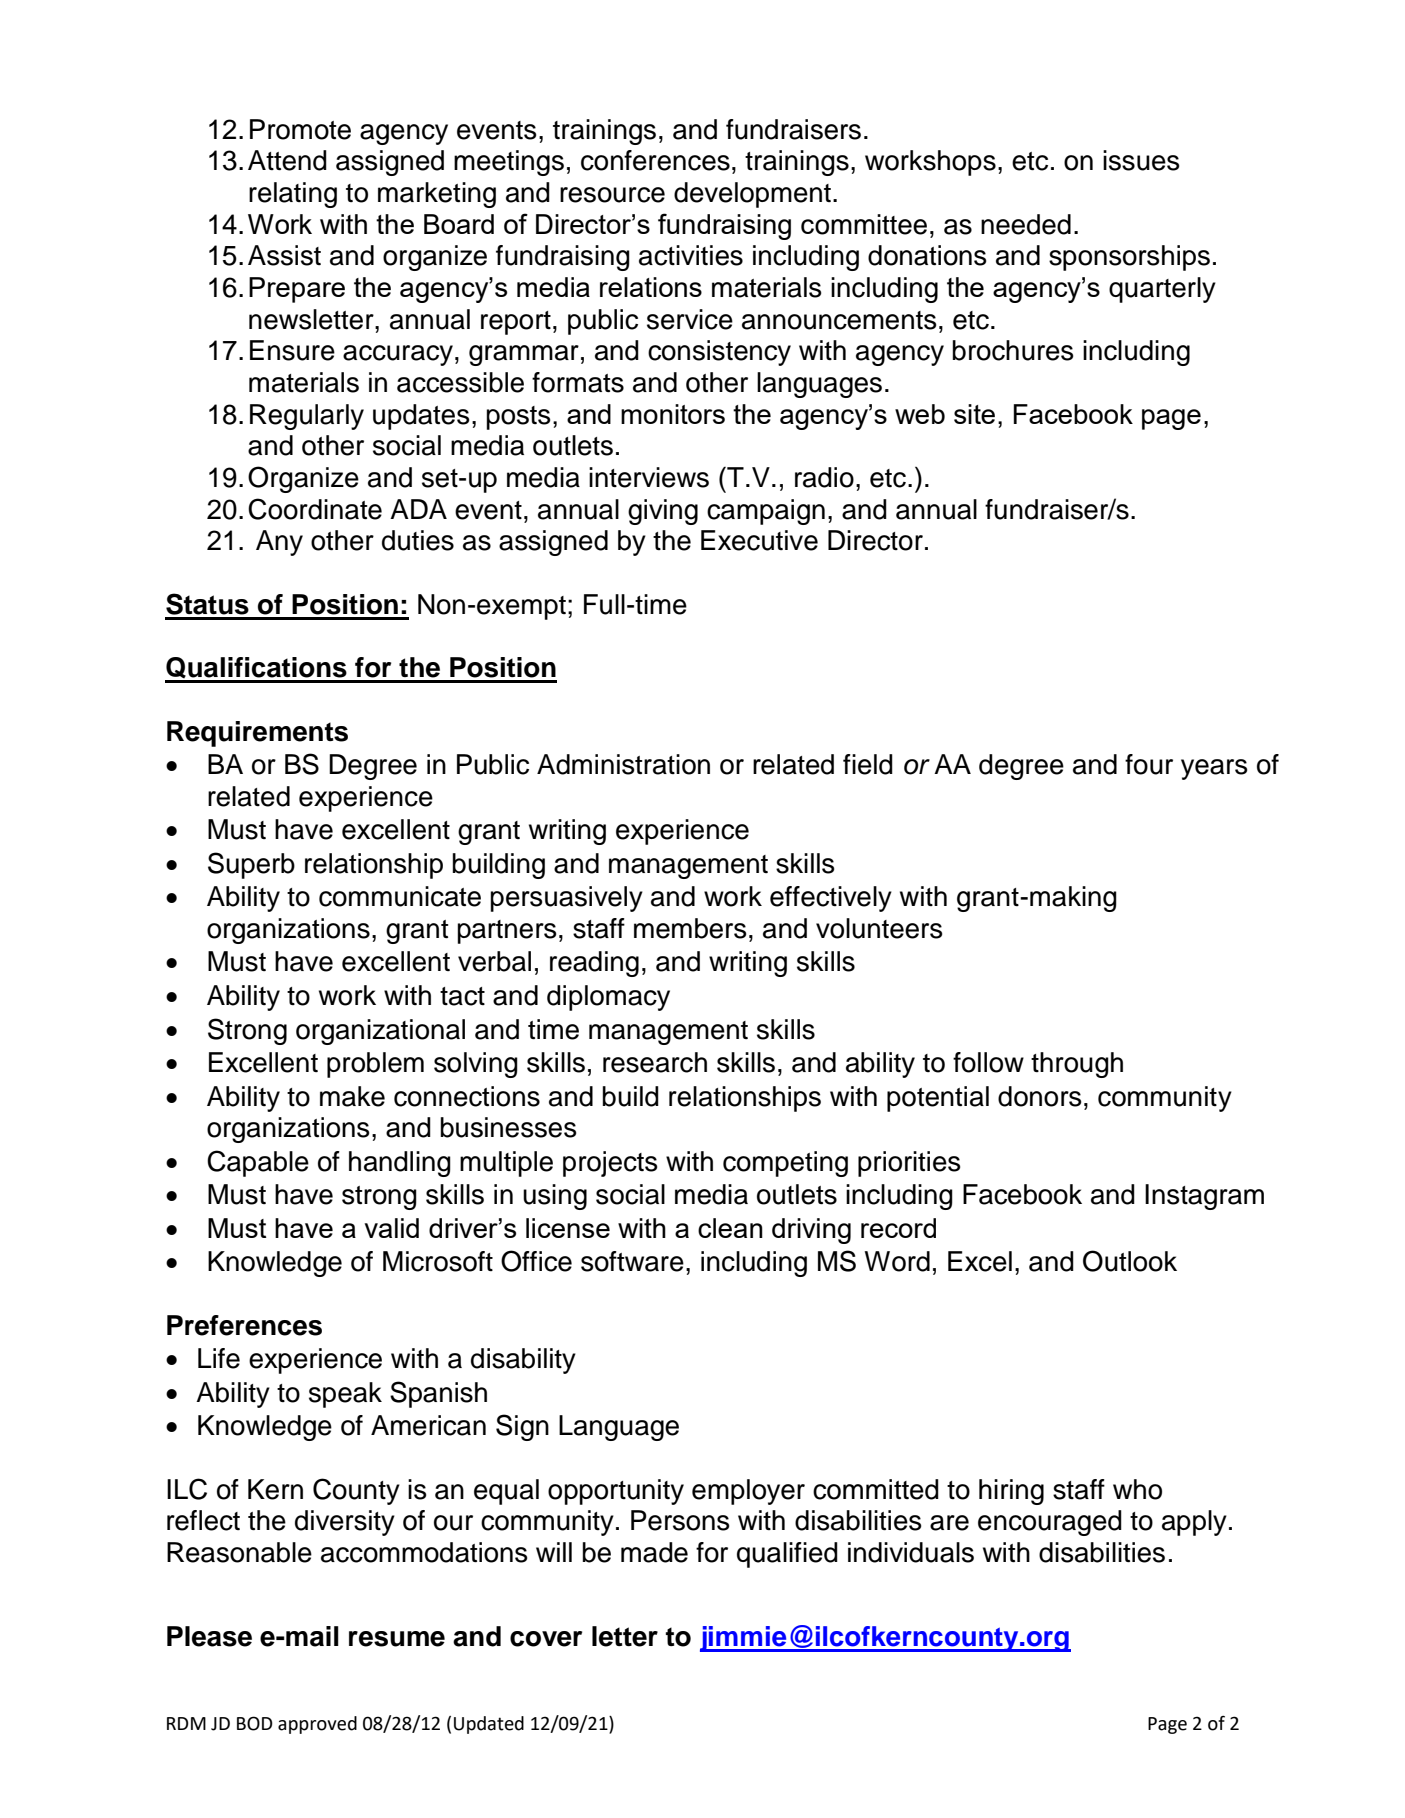 The height and width of the document is (1818, 1405). What do you see at coordinates (400, 896) in the document?
I see `communicate` at bounding box center [400, 896].
